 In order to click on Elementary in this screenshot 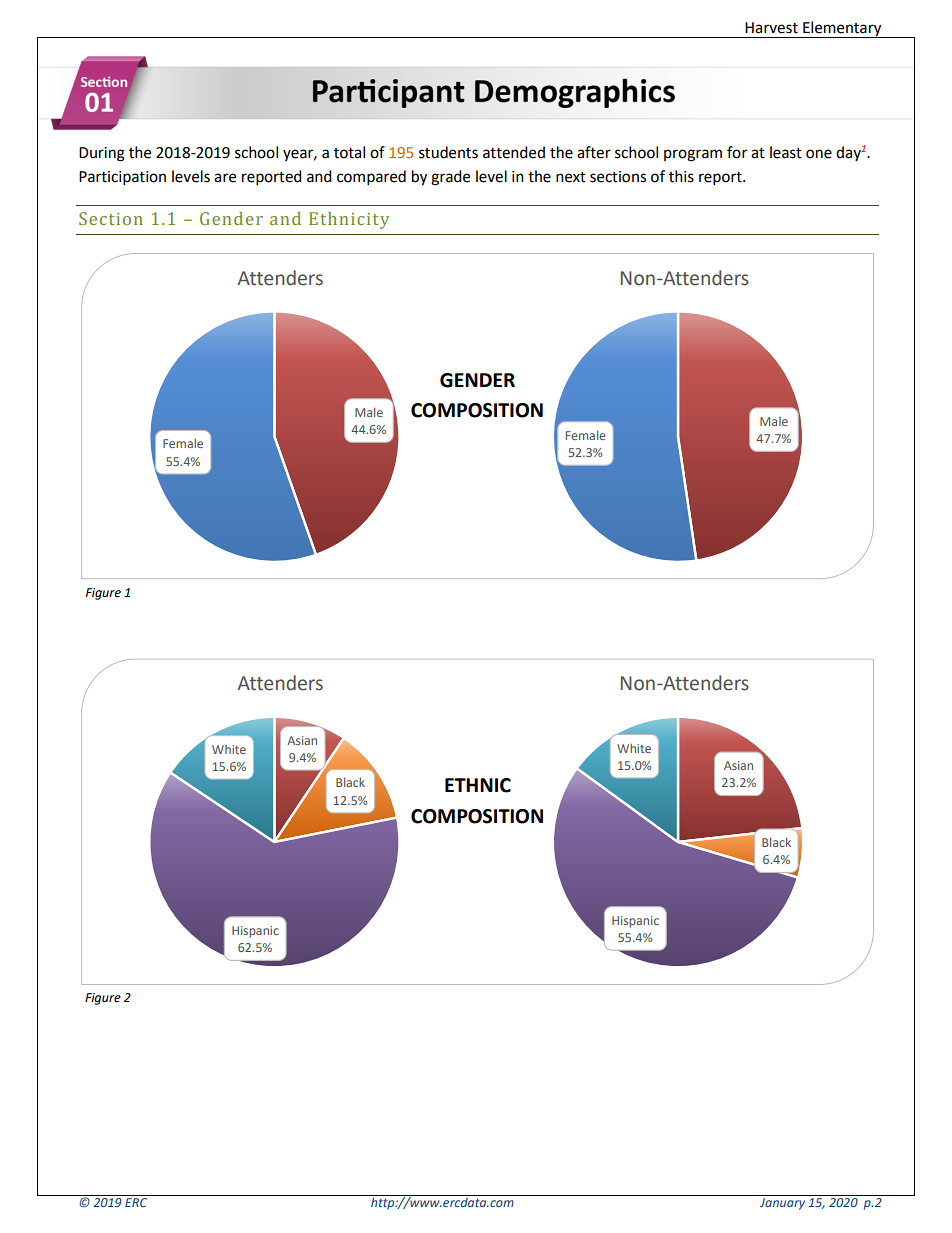, I will do `click(842, 29)`.
